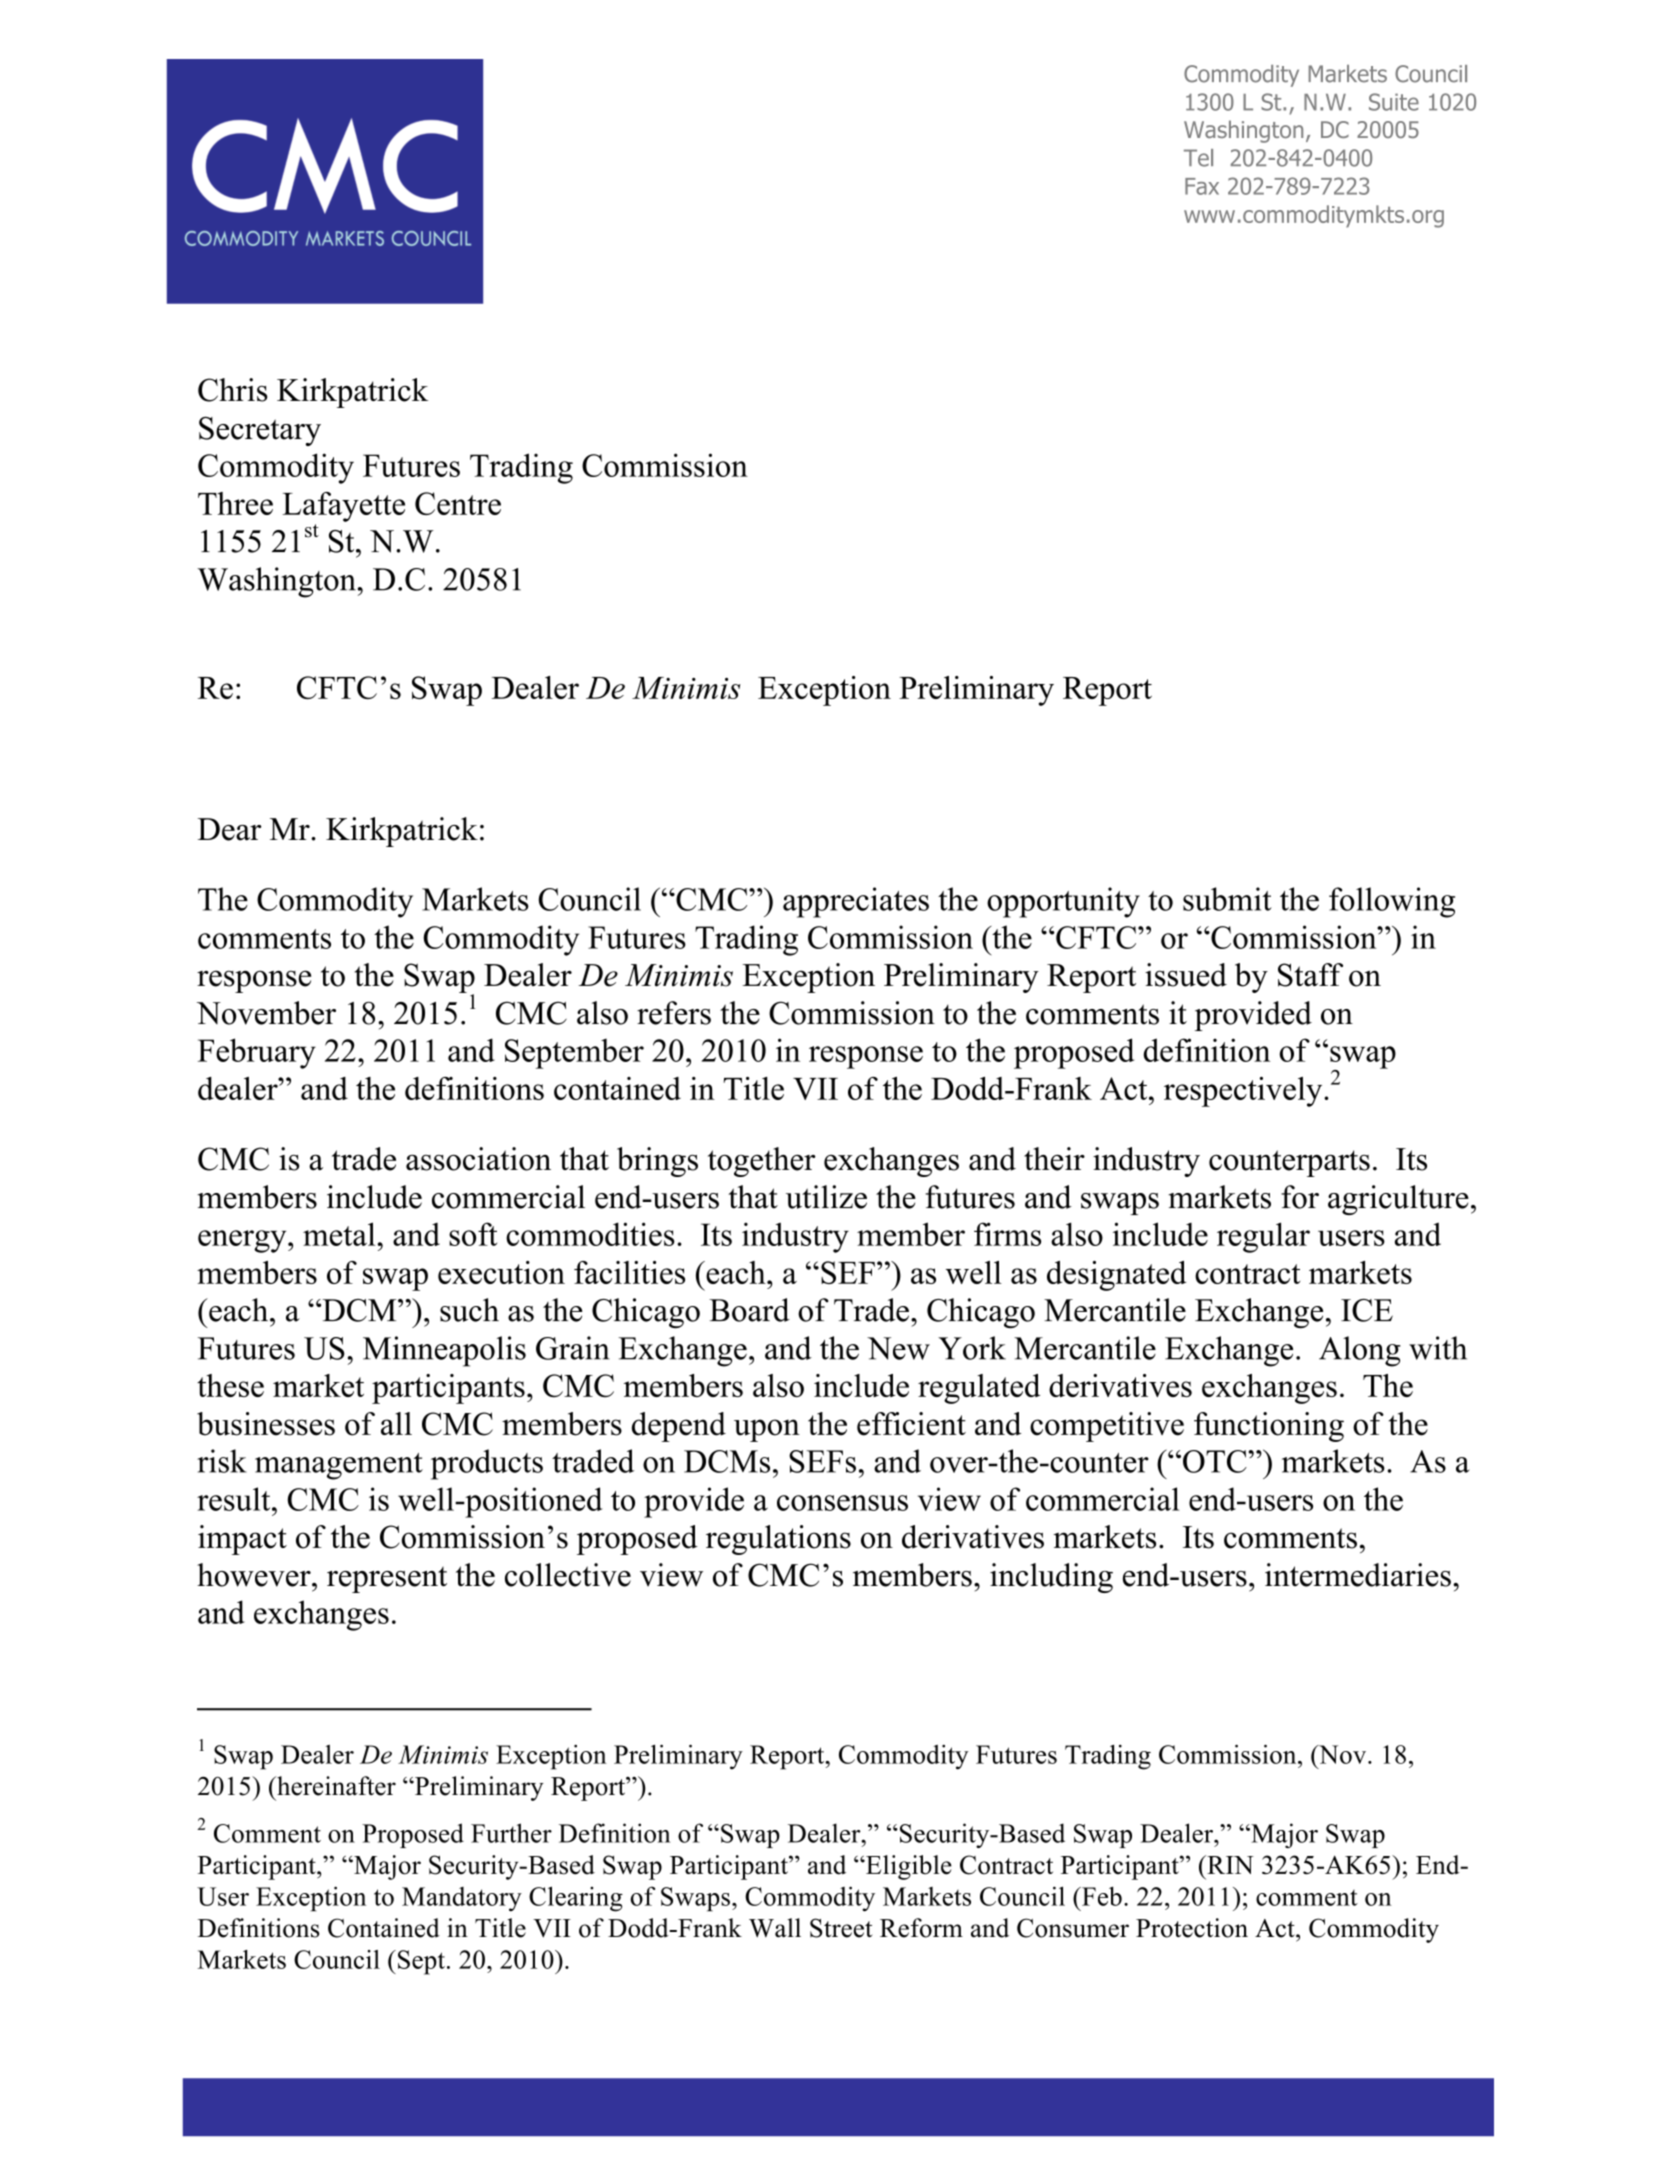 This image has width=1676, height=2169. I want to click on November, so click(266, 1013).
